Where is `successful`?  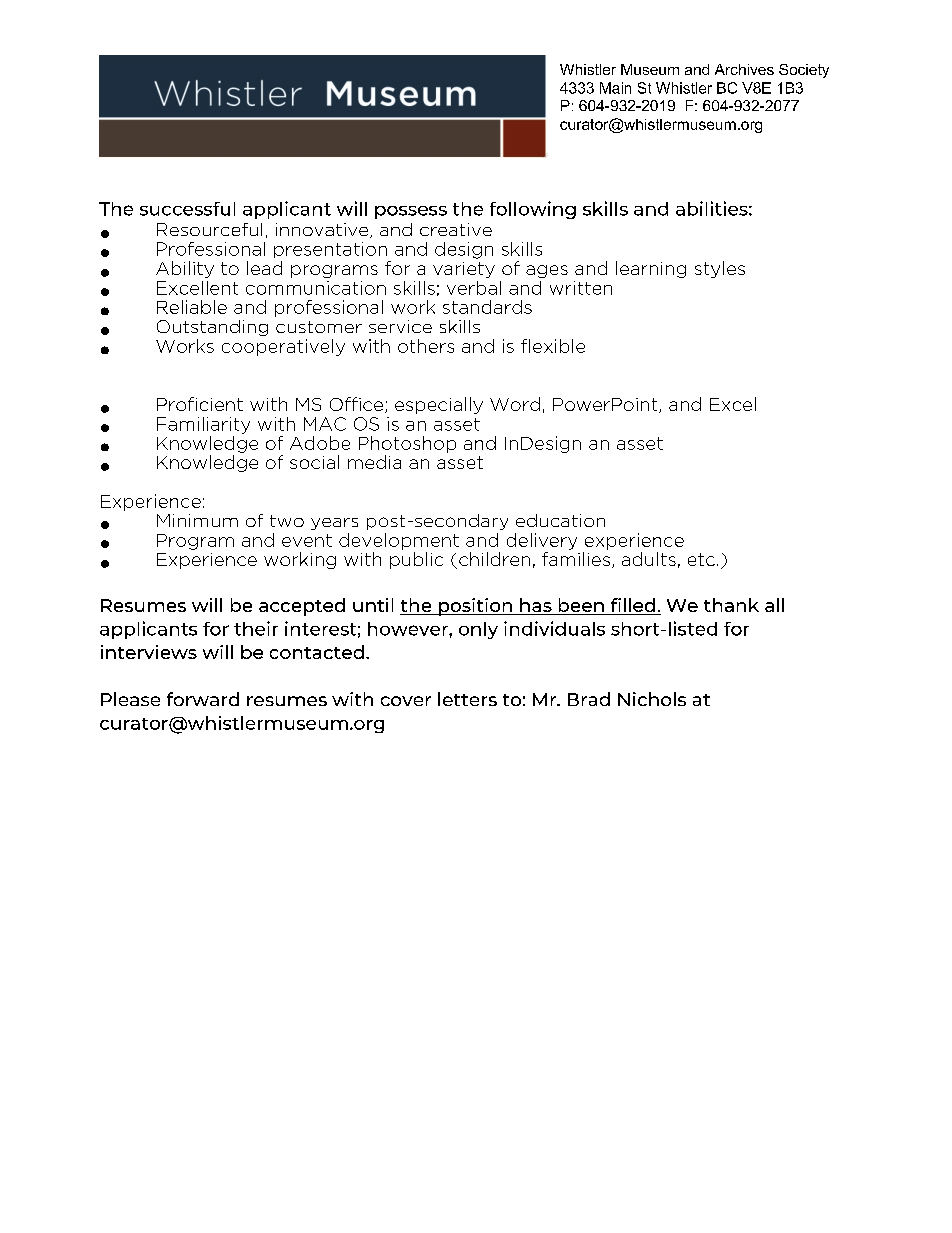 successful is located at coordinates (187, 209).
